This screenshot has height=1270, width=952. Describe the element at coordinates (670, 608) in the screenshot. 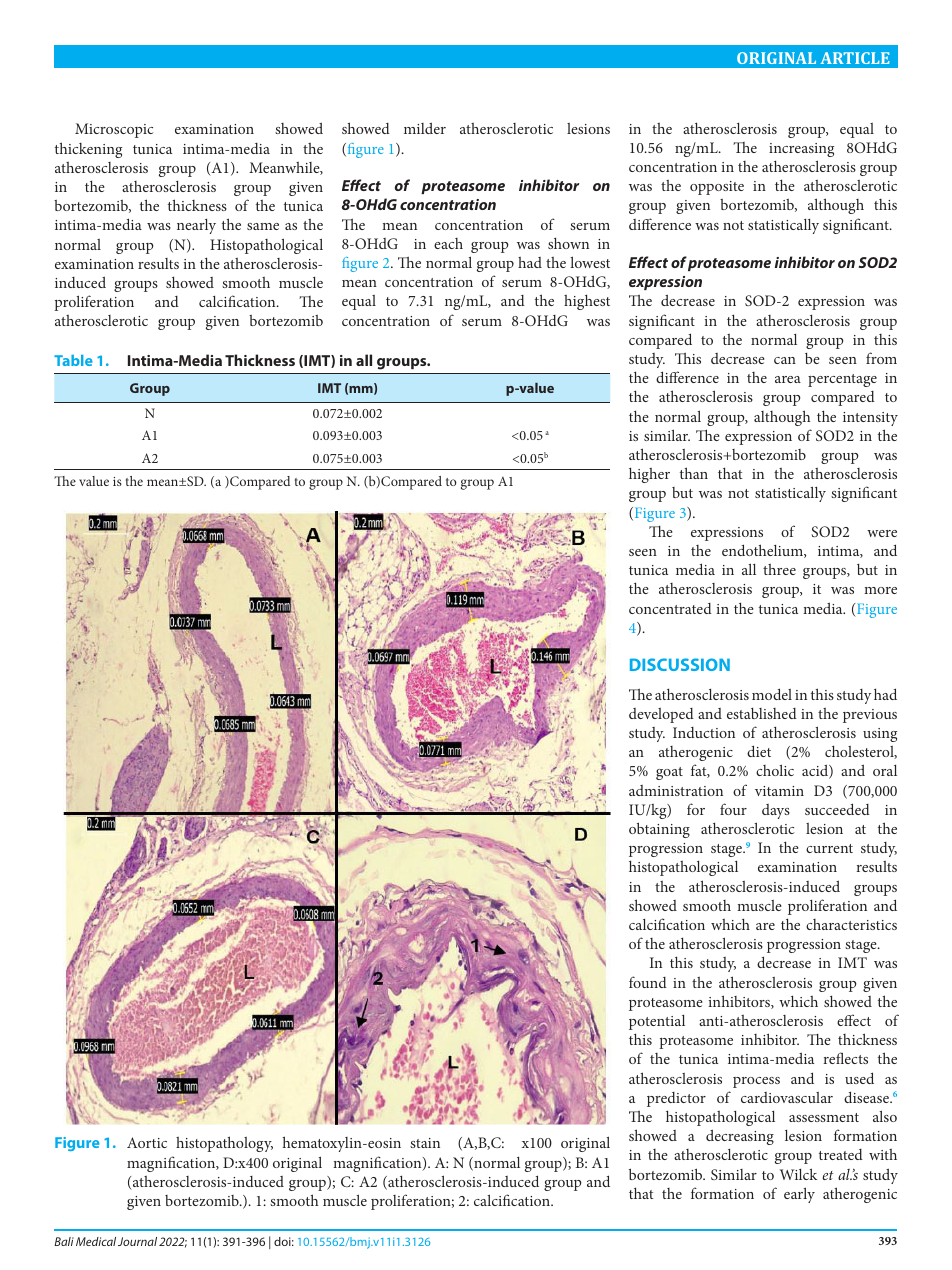

I see `concentrated` at that location.
